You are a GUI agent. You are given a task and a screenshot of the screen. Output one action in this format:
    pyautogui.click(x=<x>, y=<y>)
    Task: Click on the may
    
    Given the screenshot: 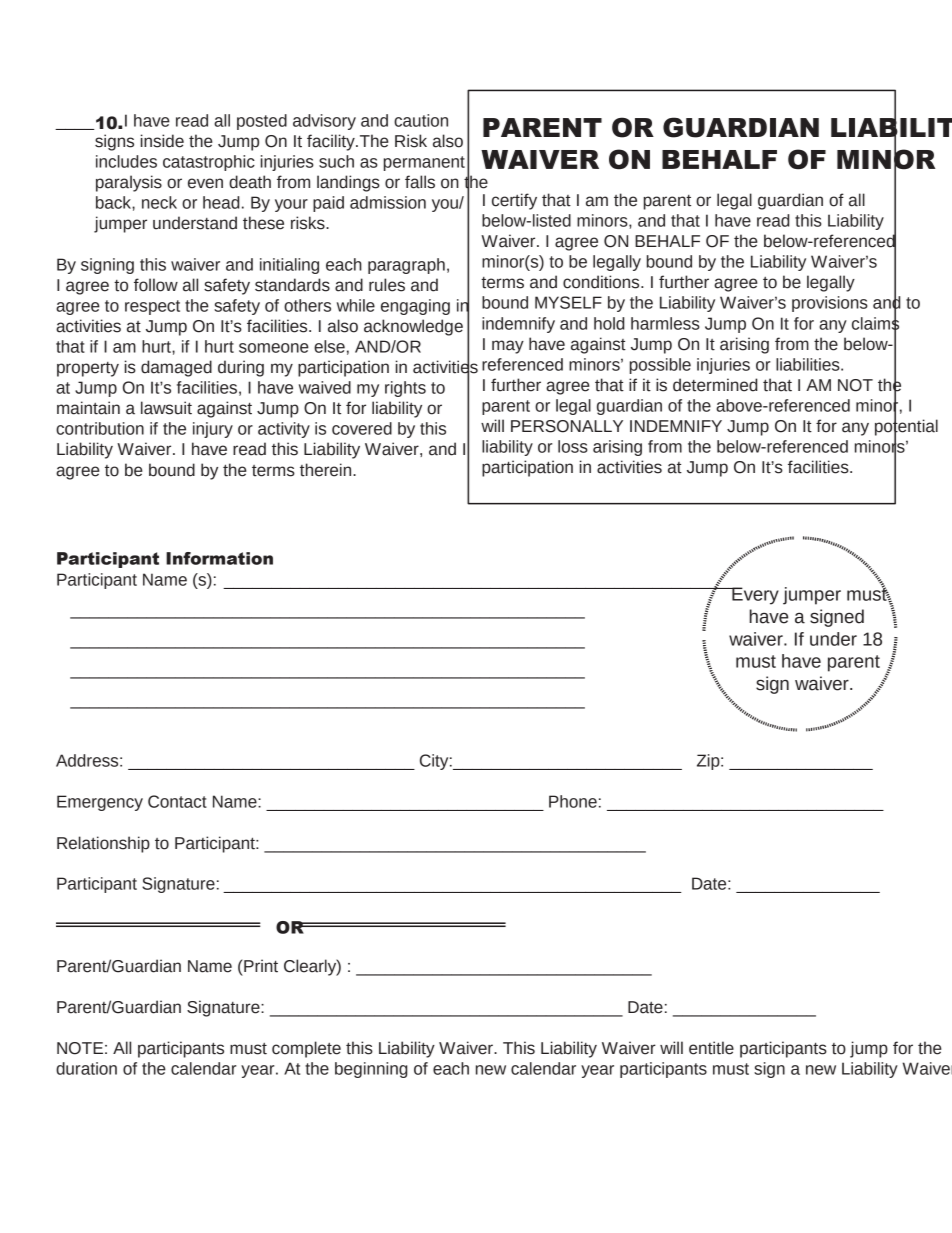 What is the action you would take?
    pyautogui.click(x=508, y=347)
